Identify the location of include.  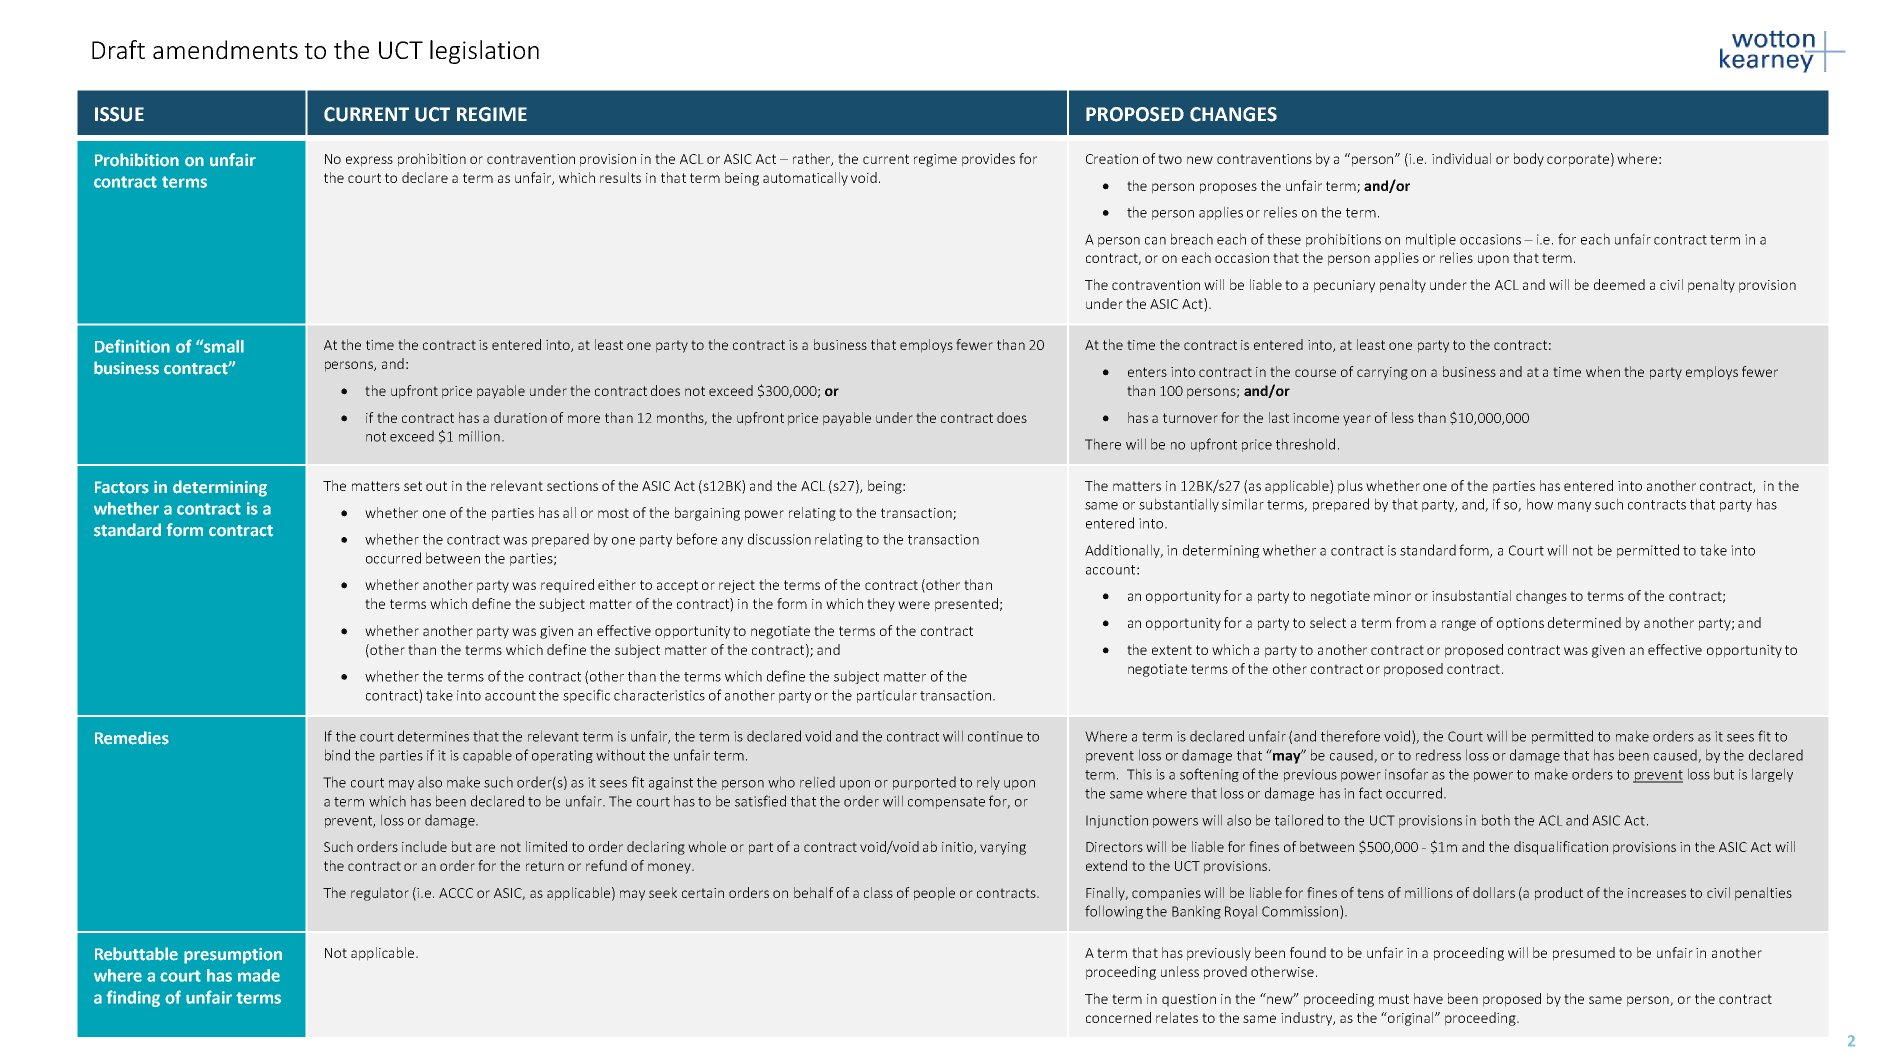
(424, 846).
